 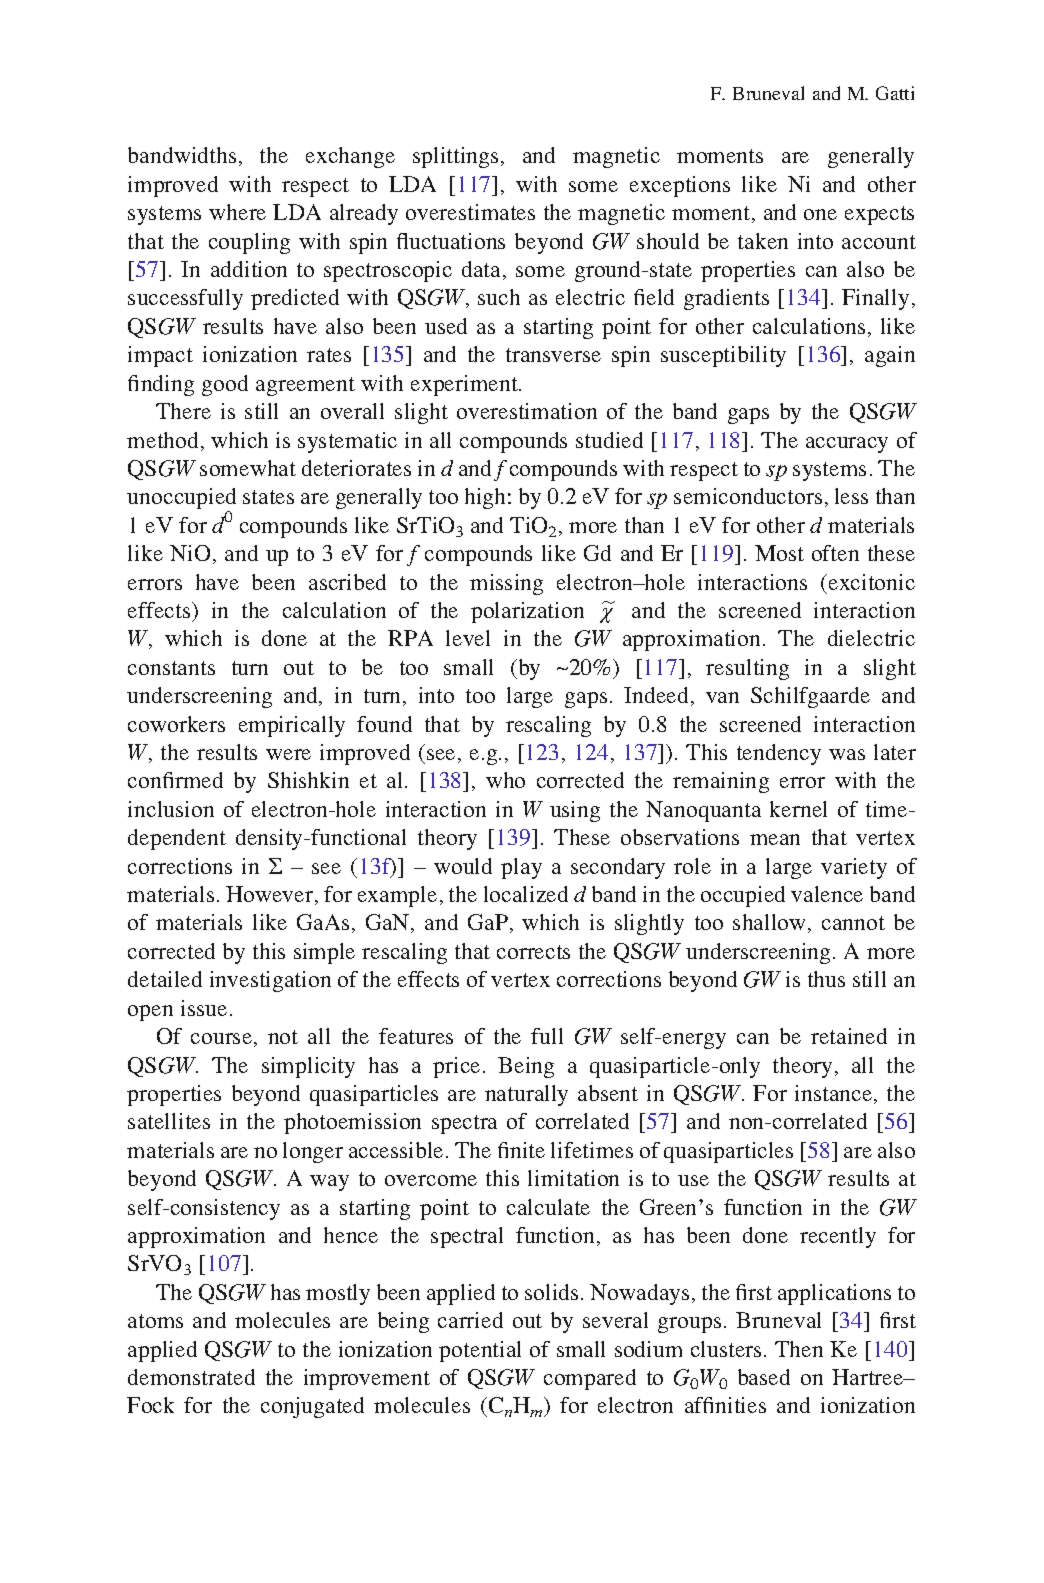 What do you see at coordinates (221, 1038) in the screenshot?
I see `course` at bounding box center [221, 1038].
